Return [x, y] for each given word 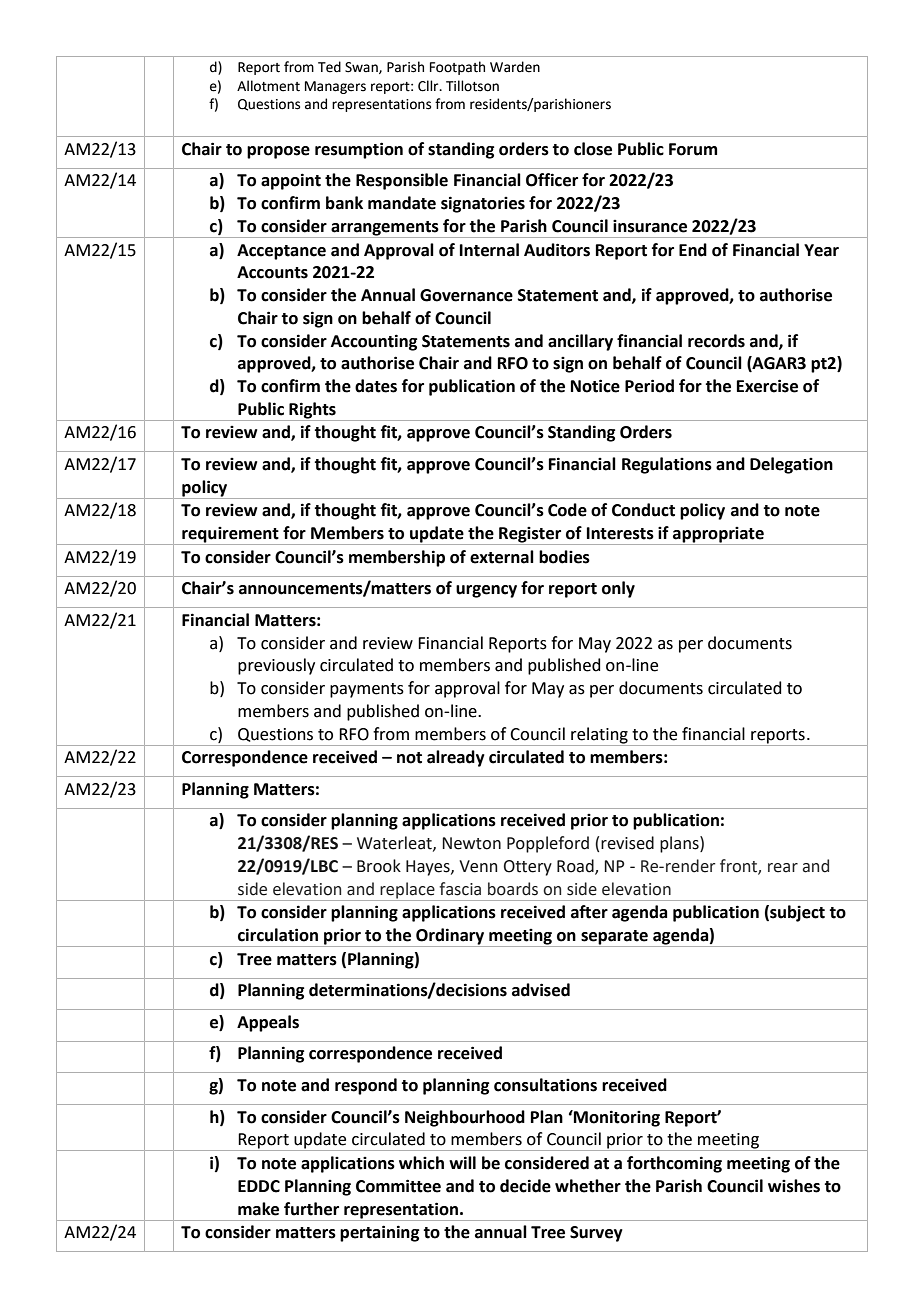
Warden [515, 67]
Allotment [268, 86]
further [311, 1209]
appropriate [718, 536]
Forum [693, 149]
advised [541, 990]
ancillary [580, 342]
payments [367, 690]
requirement [230, 536]
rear [783, 868]
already [456, 758]
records [716, 341]
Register [530, 536]
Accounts [272, 272]
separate [614, 938]
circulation [278, 935]
